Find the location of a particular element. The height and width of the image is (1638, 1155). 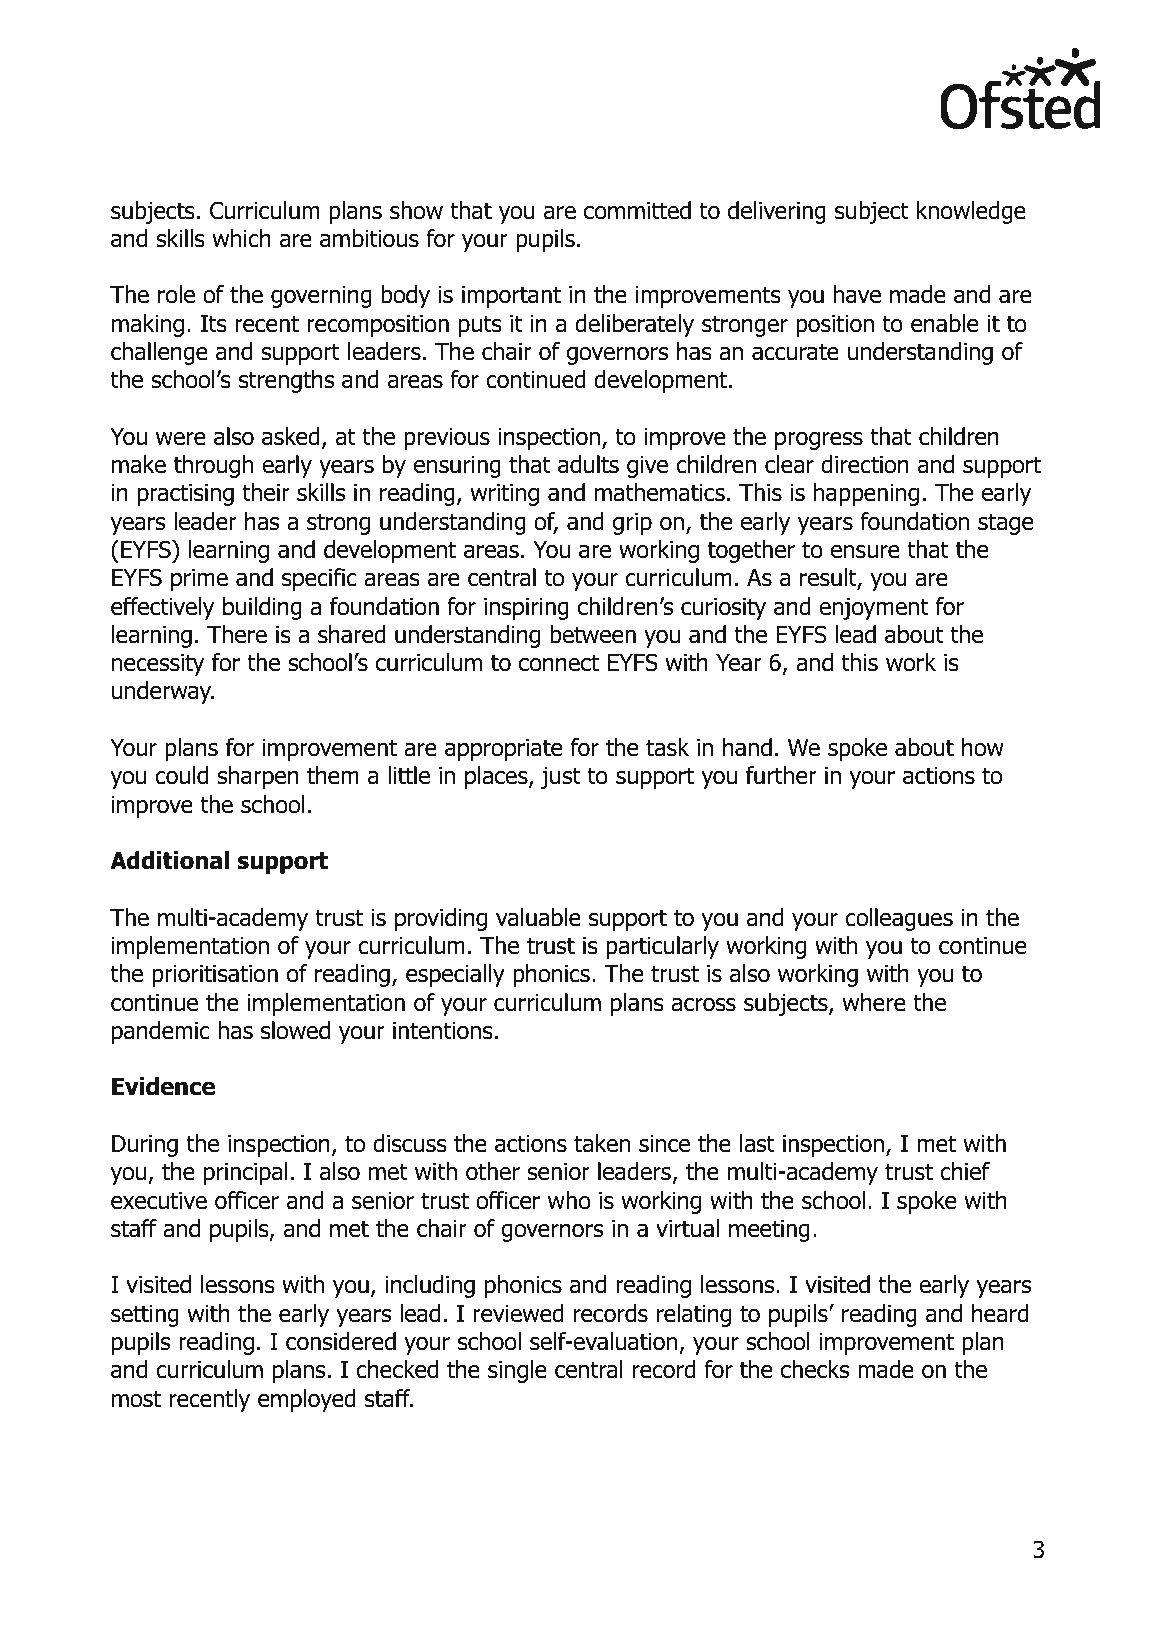

which is located at coordinates (241, 238).
